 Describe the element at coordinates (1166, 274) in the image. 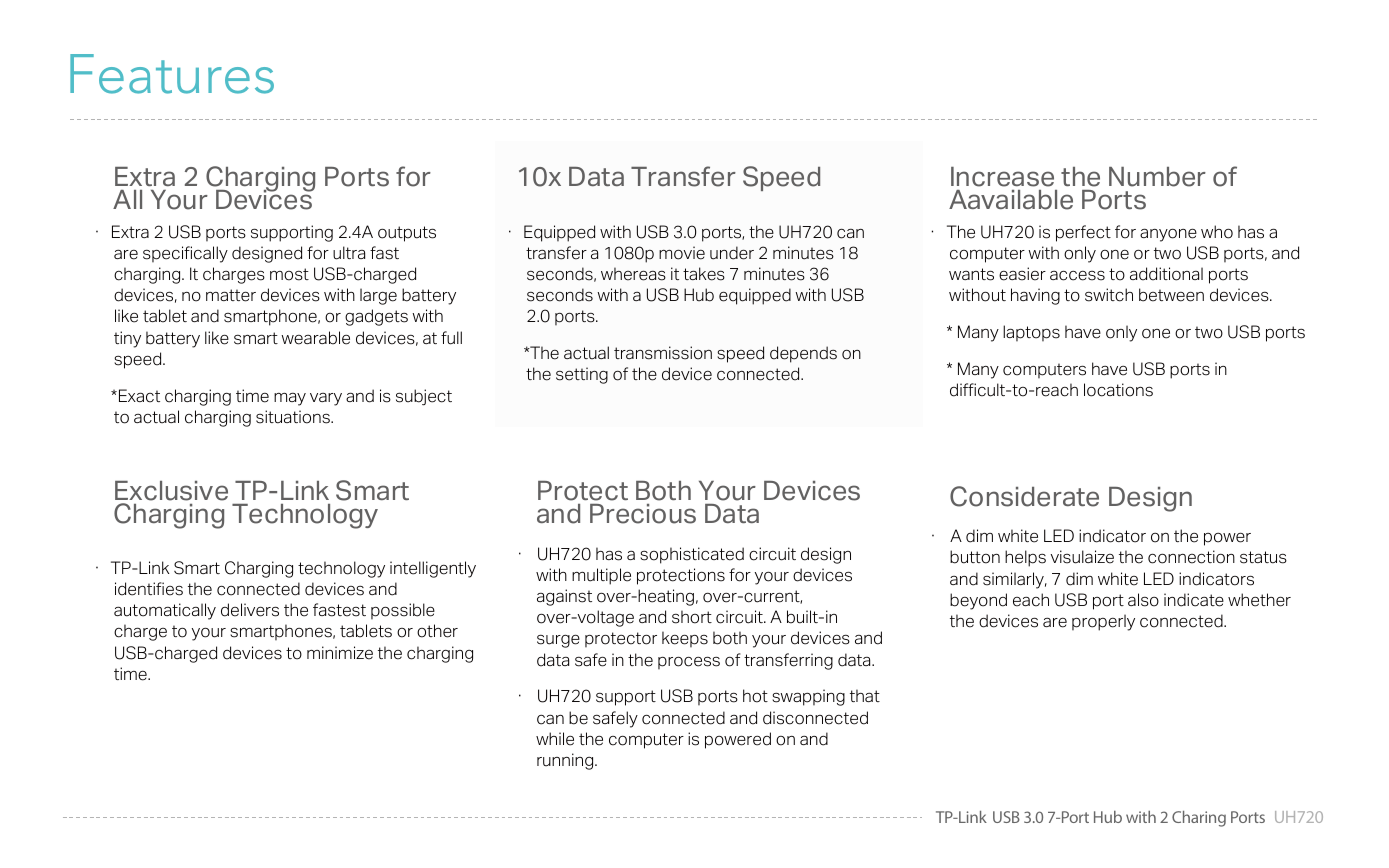

I see `additional` at that location.
